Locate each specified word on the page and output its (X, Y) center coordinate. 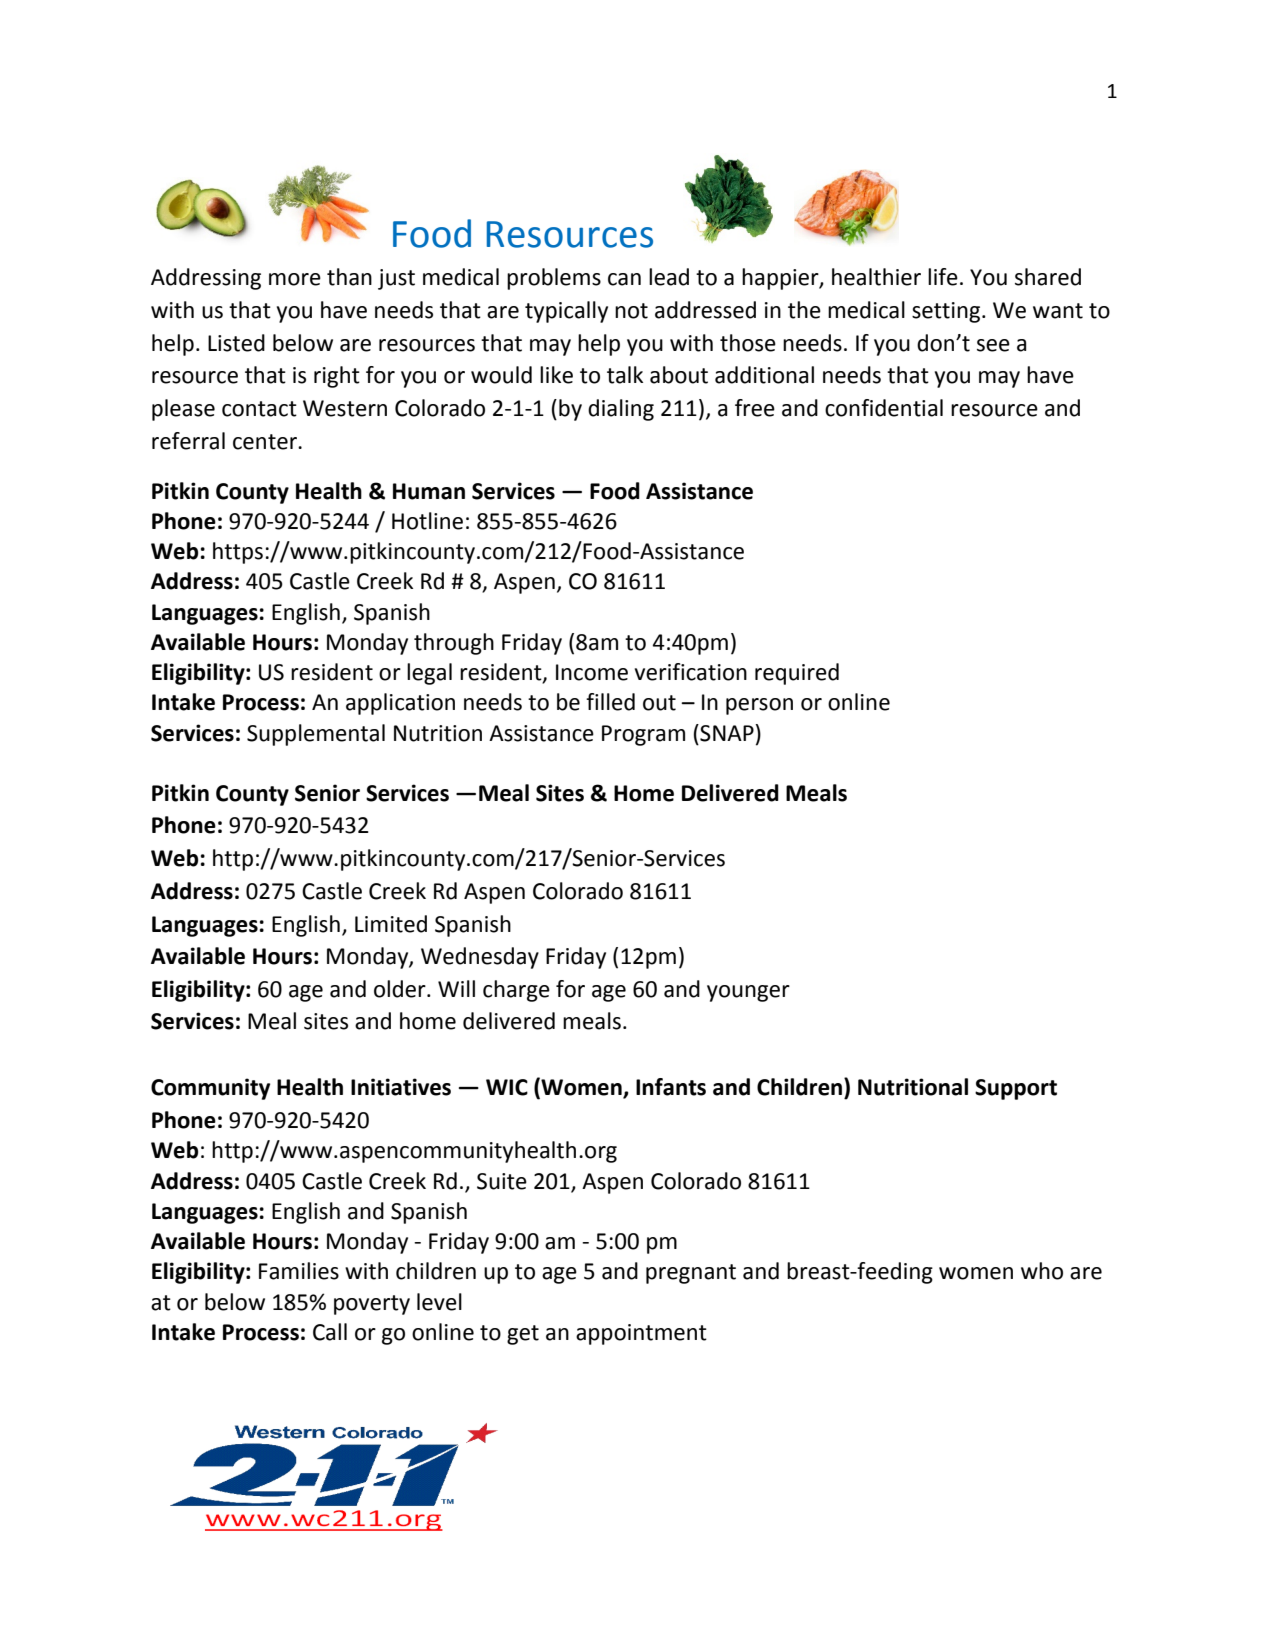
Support (1016, 1089)
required (797, 674)
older (401, 989)
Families (299, 1271)
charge (516, 991)
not (631, 311)
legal (429, 674)
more (295, 279)
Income (592, 672)
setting (947, 312)
